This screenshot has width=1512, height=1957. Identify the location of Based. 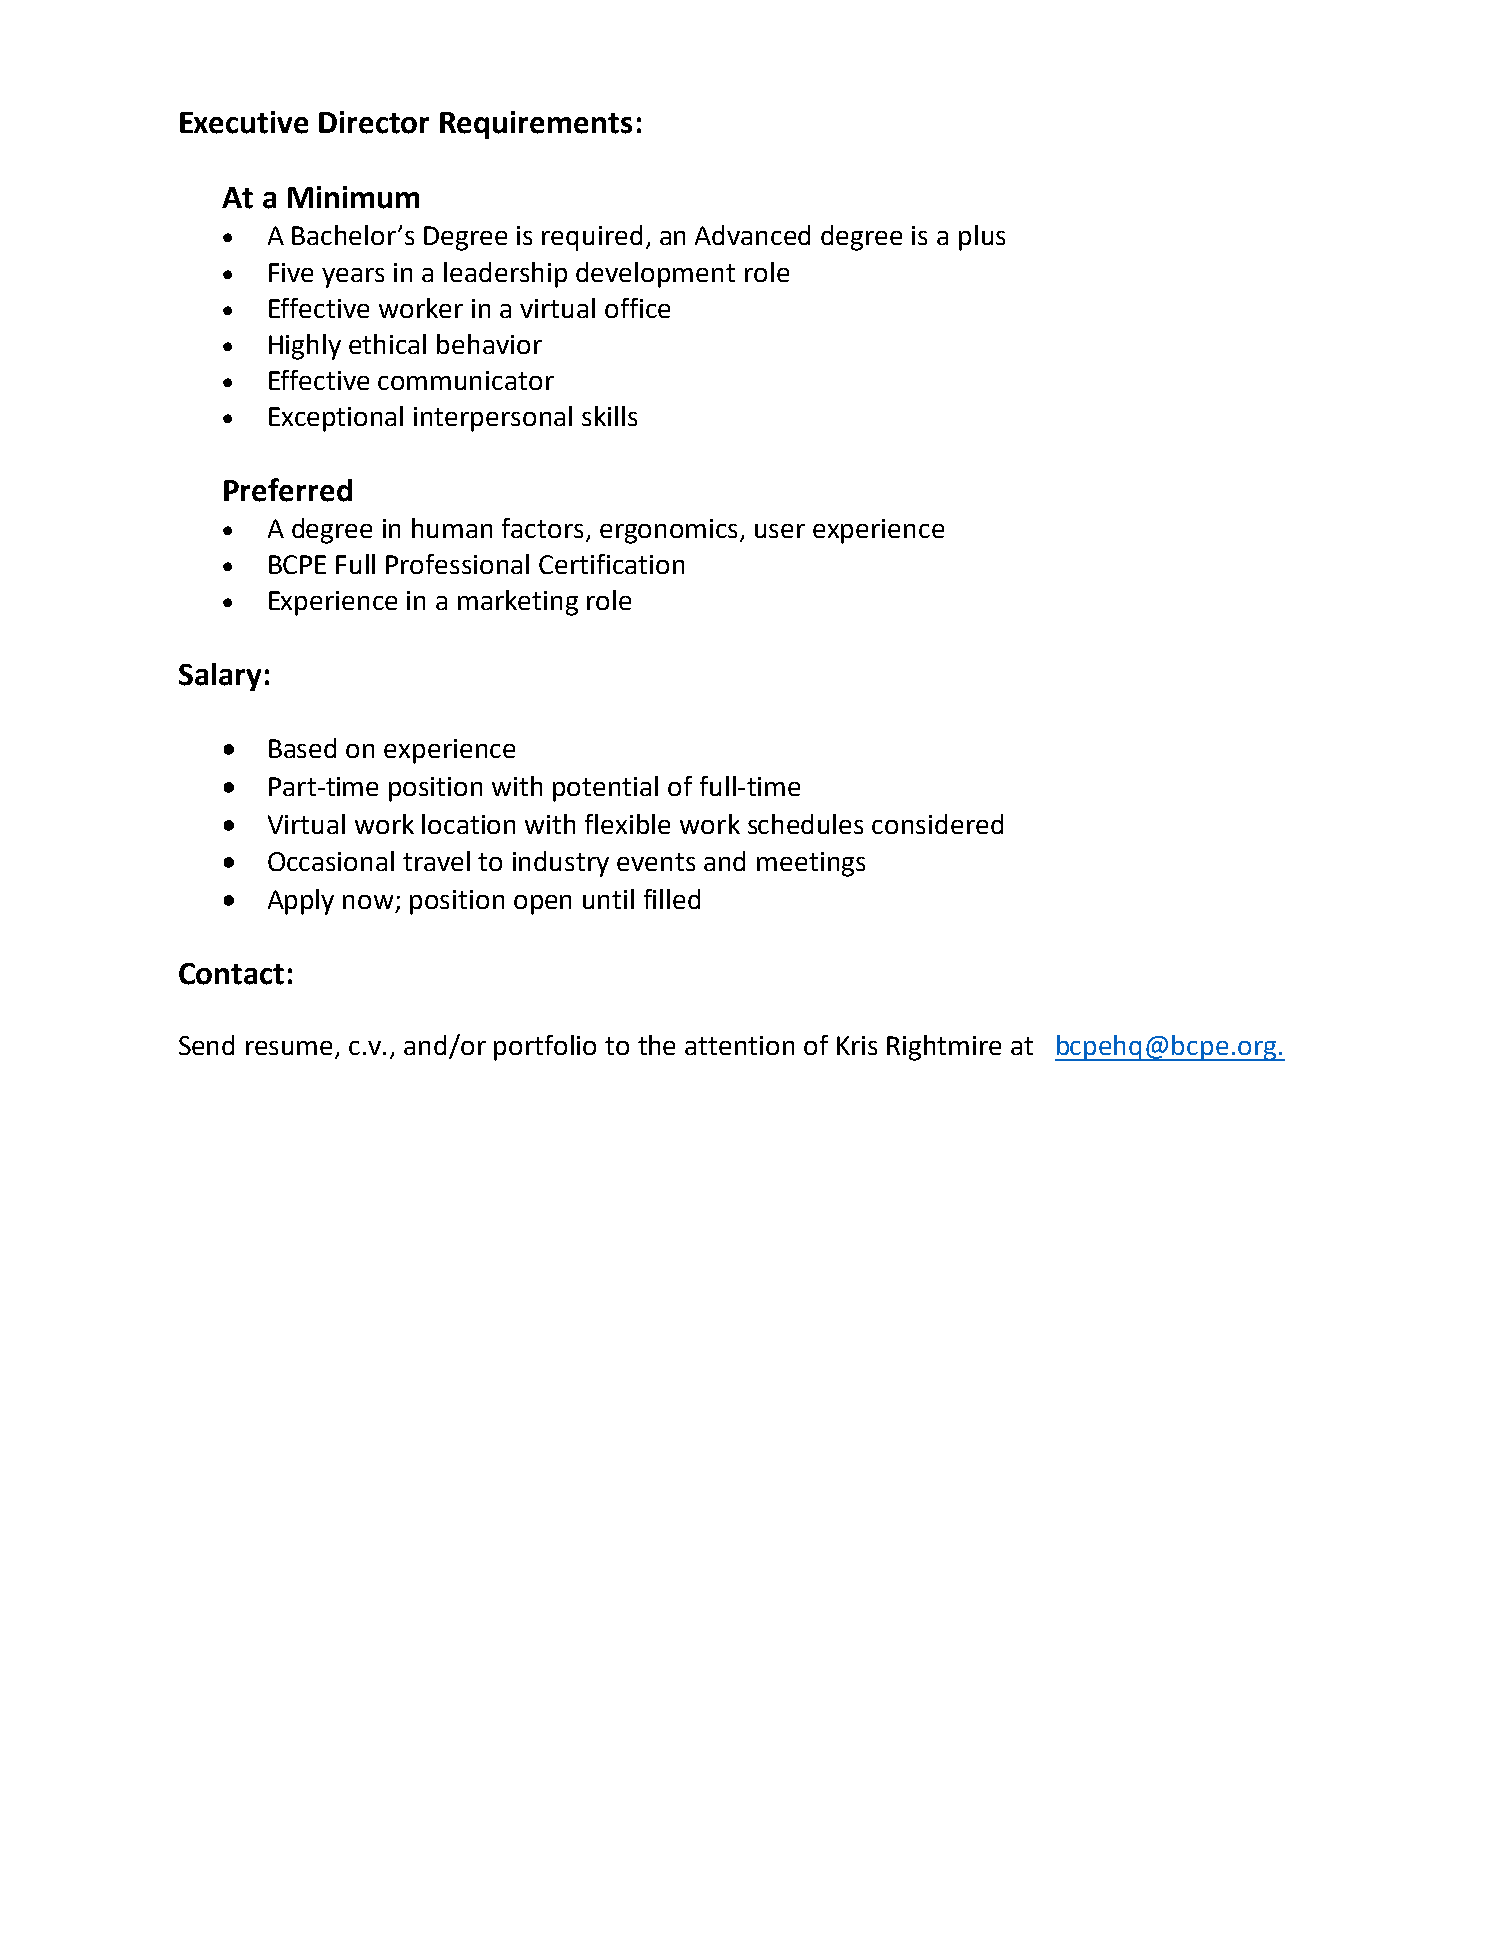
(302, 748).
